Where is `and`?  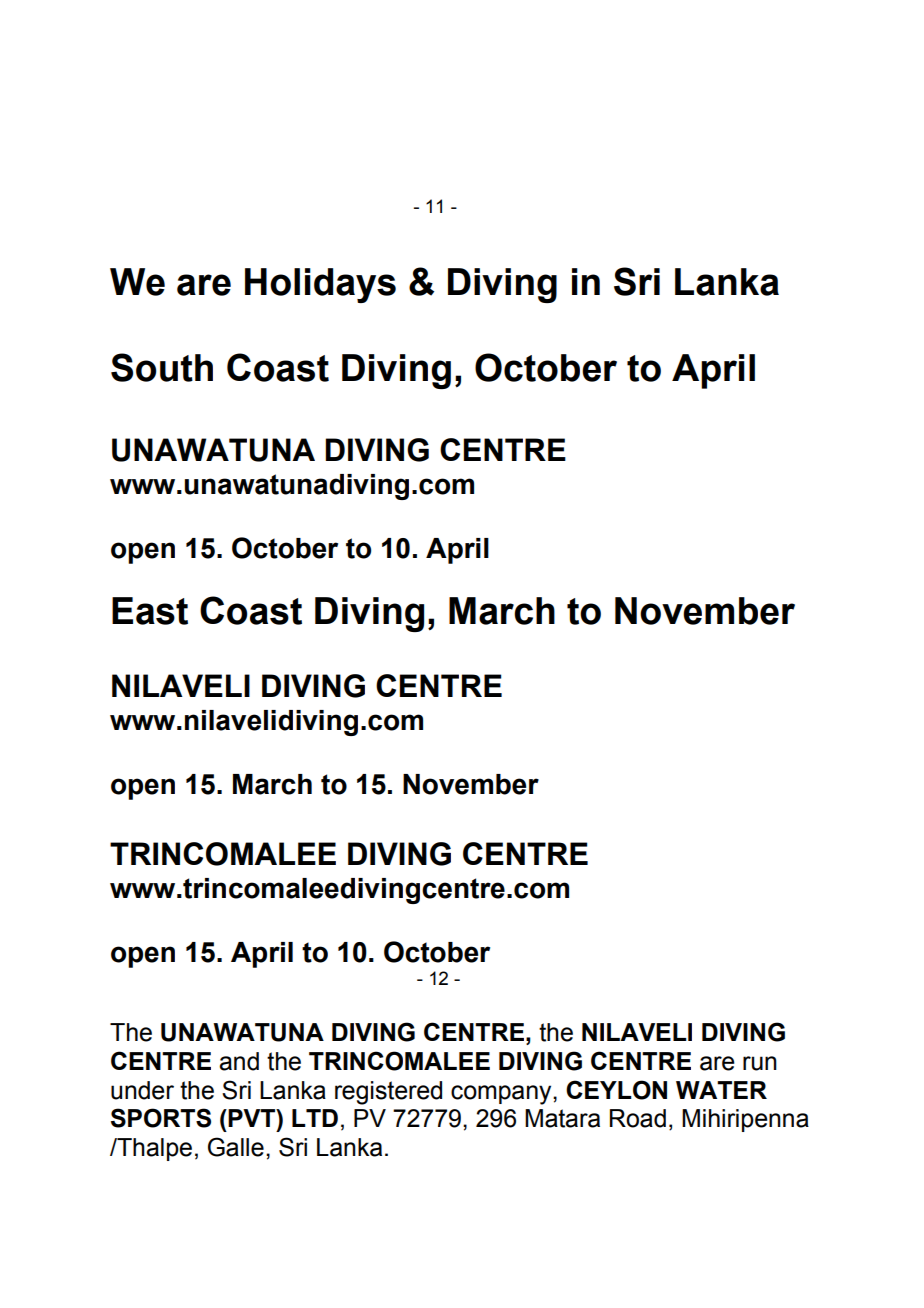
and is located at coordinates (239, 1061).
